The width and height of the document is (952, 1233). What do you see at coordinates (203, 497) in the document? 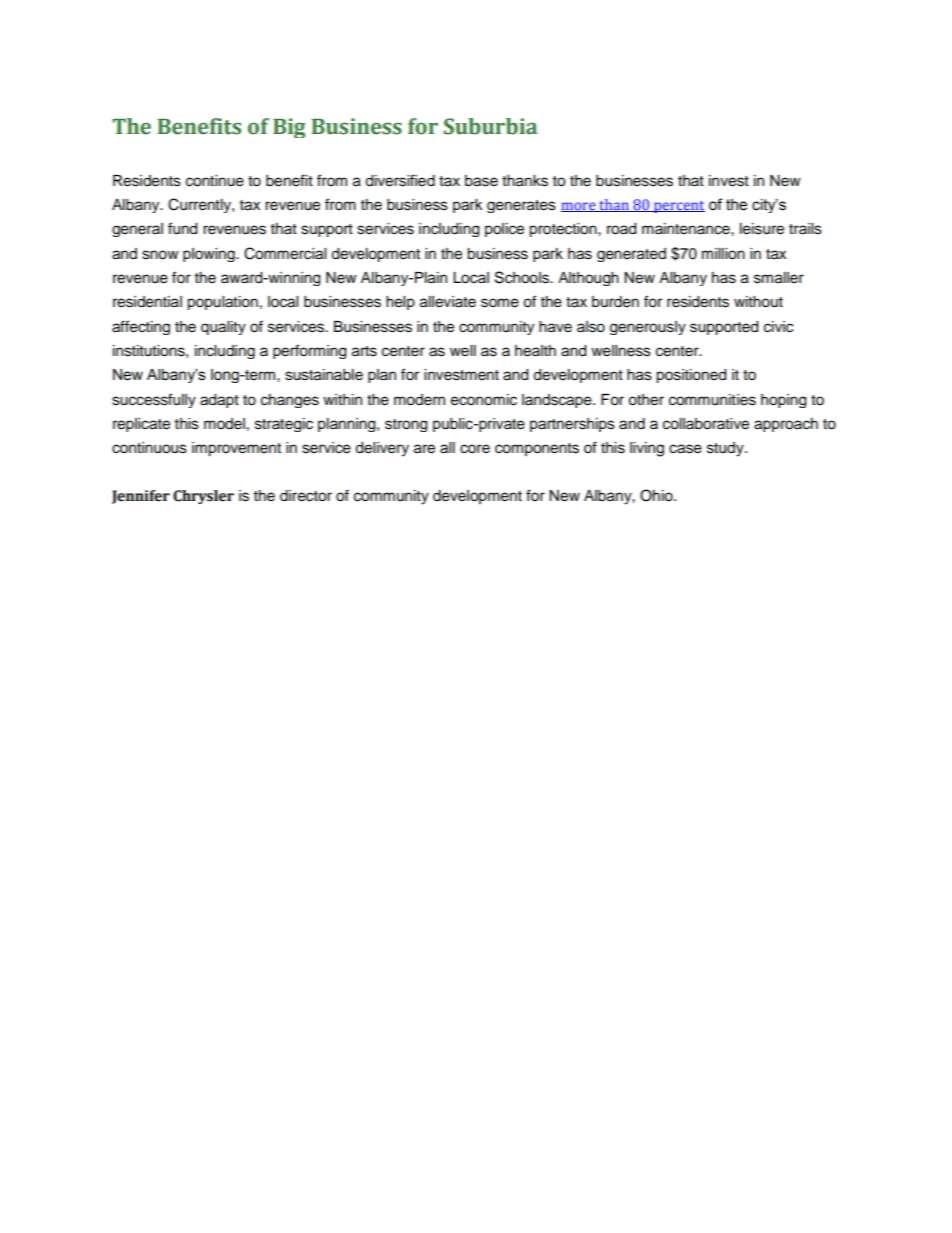
I see `Chrysler` at bounding box center [203, 497].
